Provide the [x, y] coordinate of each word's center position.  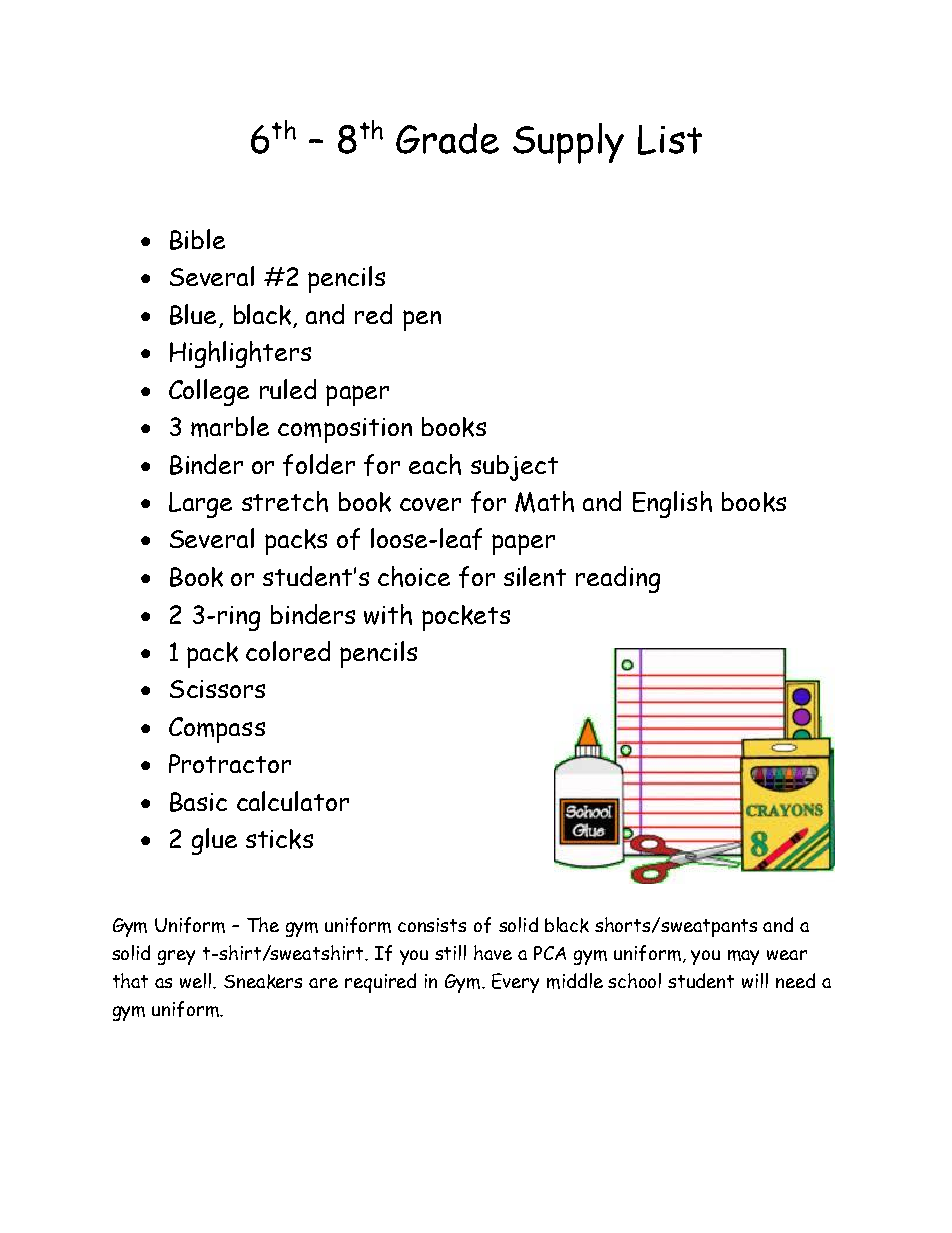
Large [200, 505]
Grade [447, 138]
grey [176, 957]
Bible [197, 239]
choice [414, 576]
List [670, 140]
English [672, 504]
